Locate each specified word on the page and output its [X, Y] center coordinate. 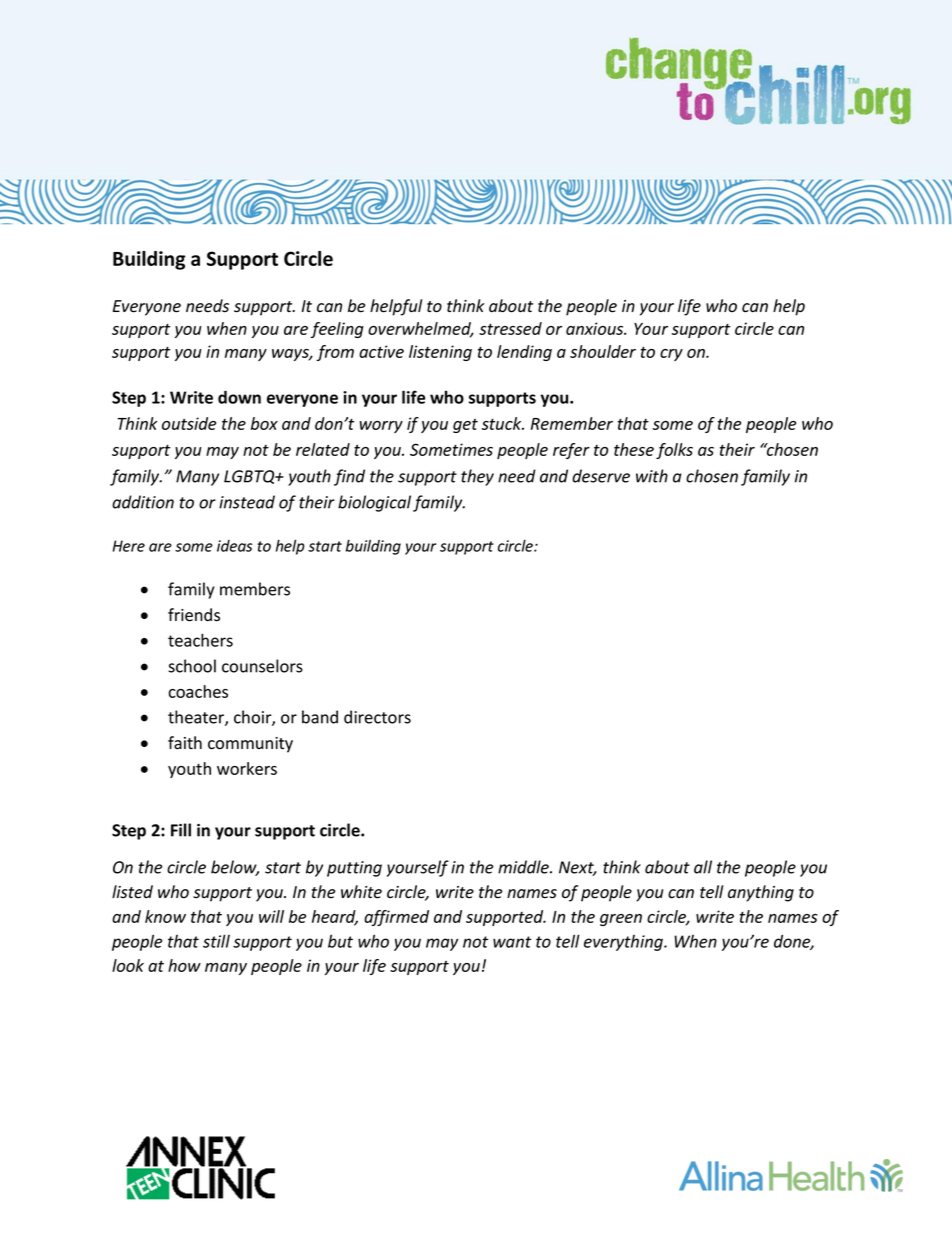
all [703, 867]
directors [377, 717]
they [477, 477]
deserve [601, 476]
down [239, 397]
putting [354, 869]
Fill [181, 830]
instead [247, 502]
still [216, 941]
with [652, 476]
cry [671, 355]
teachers [200, 640]
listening [440, 353]
